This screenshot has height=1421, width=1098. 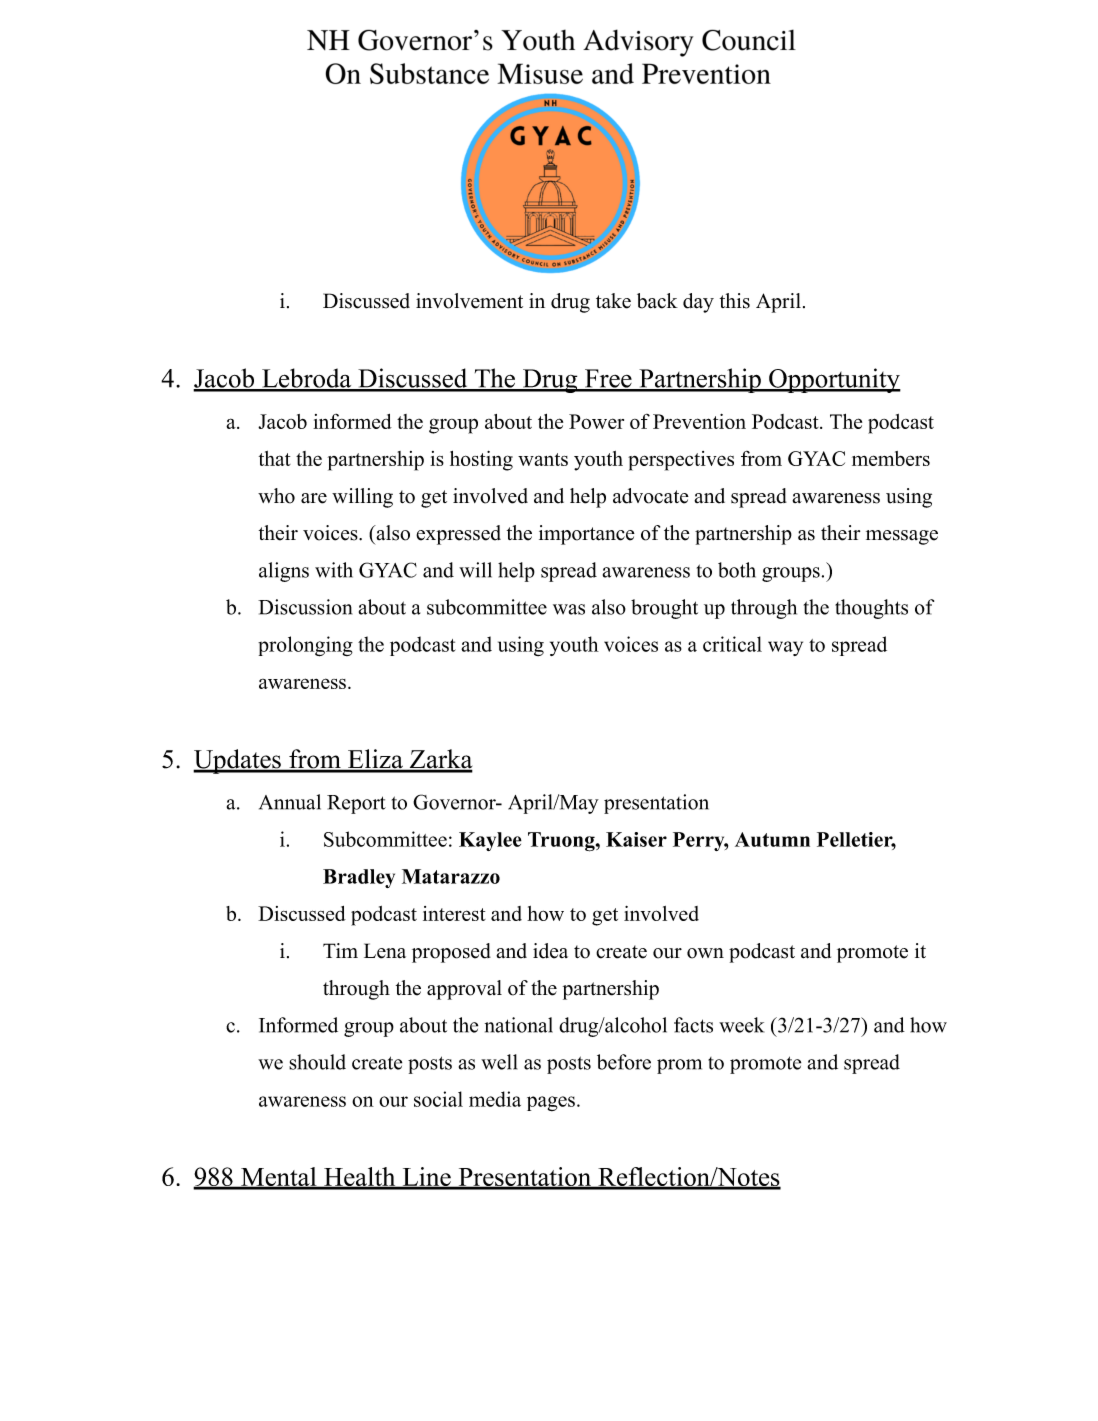 I want to click on way, so click(x=785, y=648).
